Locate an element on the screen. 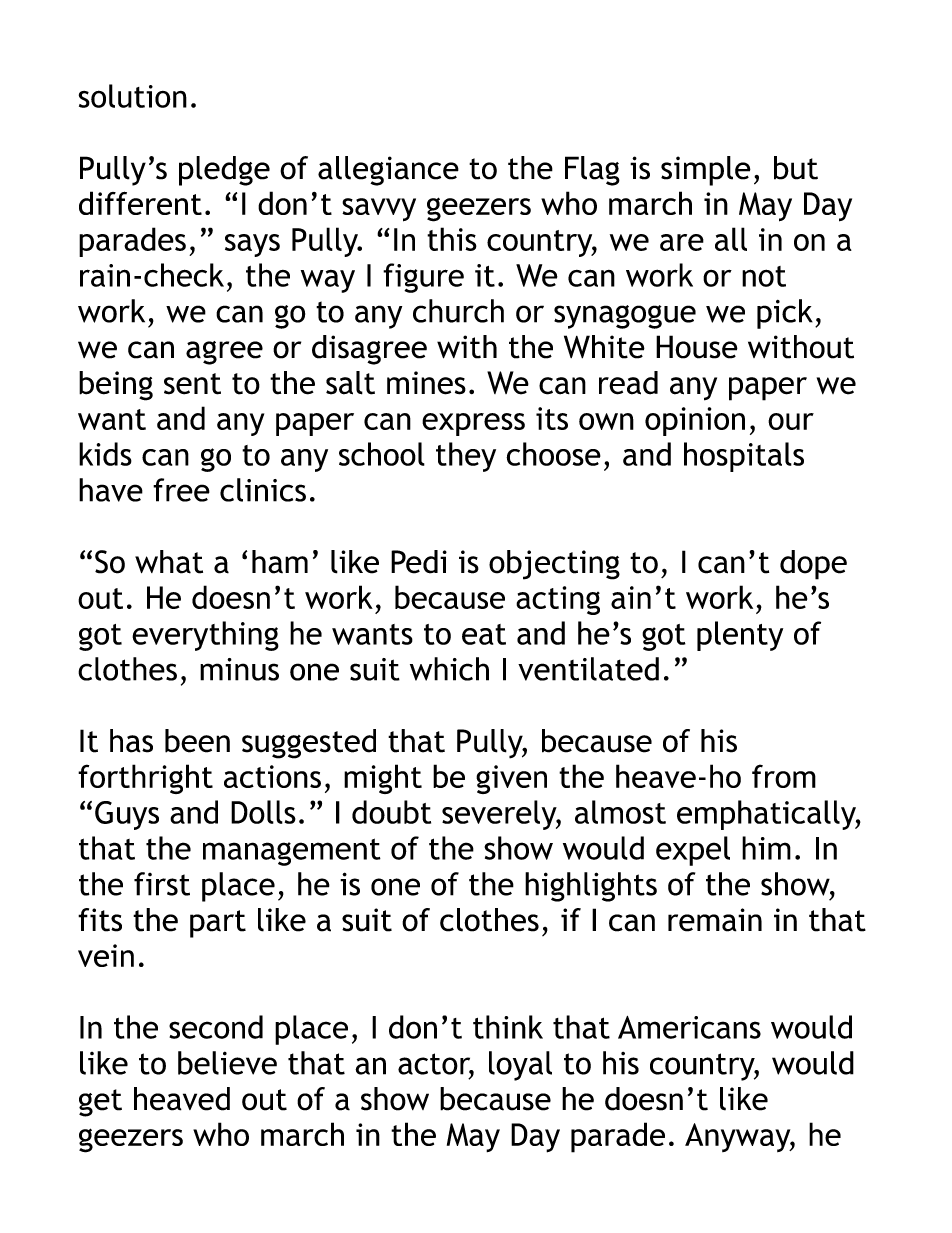 The image size is (952, 1233). believe is located at coordinates (227, 1063).
